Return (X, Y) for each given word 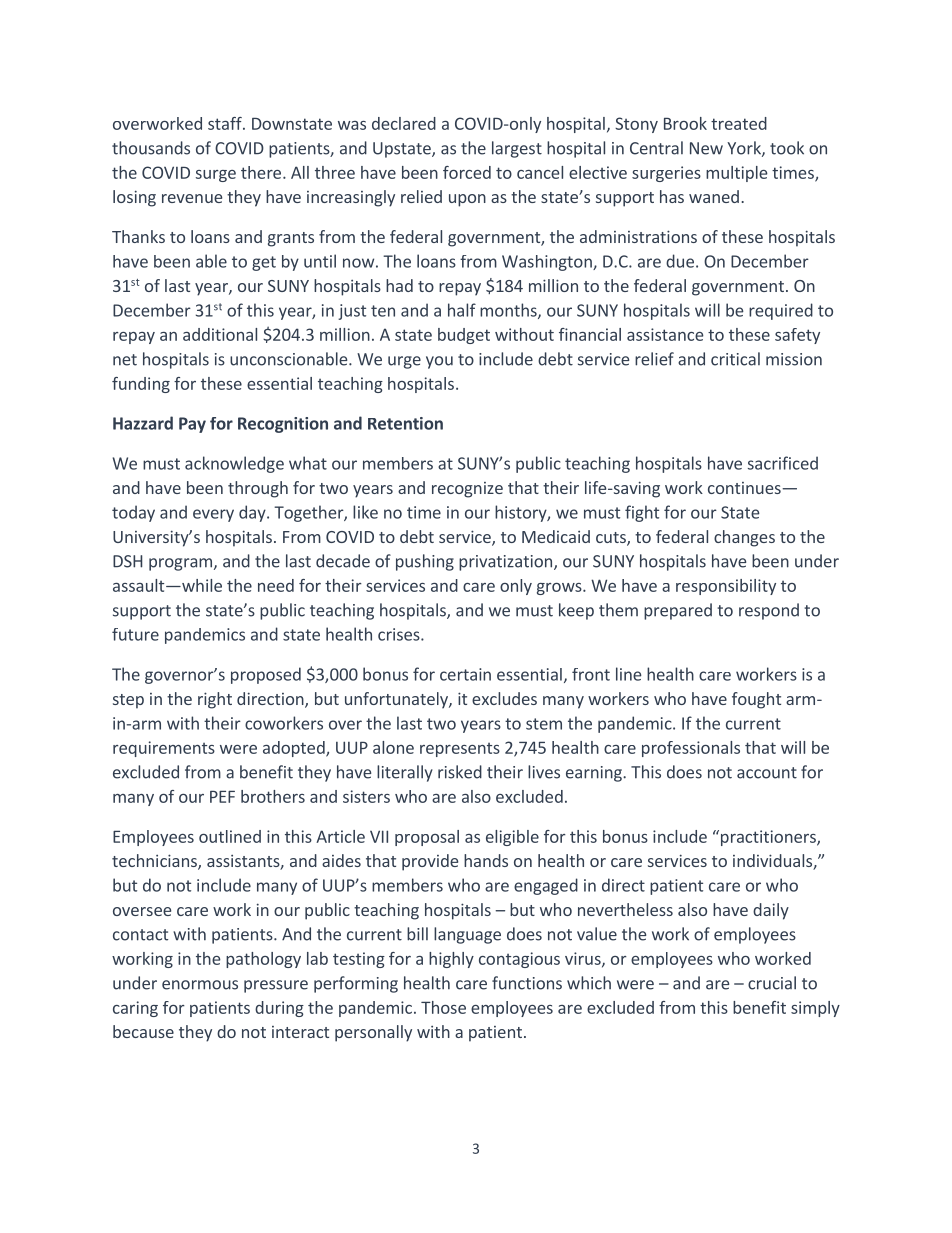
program (180, 564)
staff (226, 123)
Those (443, 1007)
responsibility (726, 587)
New (706, 148)
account (767, 773)
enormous (200, 985)
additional (220, 334)
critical (735, 359)
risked (460, 772)
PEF (222, 797)
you (439, 362)
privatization (507, 563)
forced (467, 172)
